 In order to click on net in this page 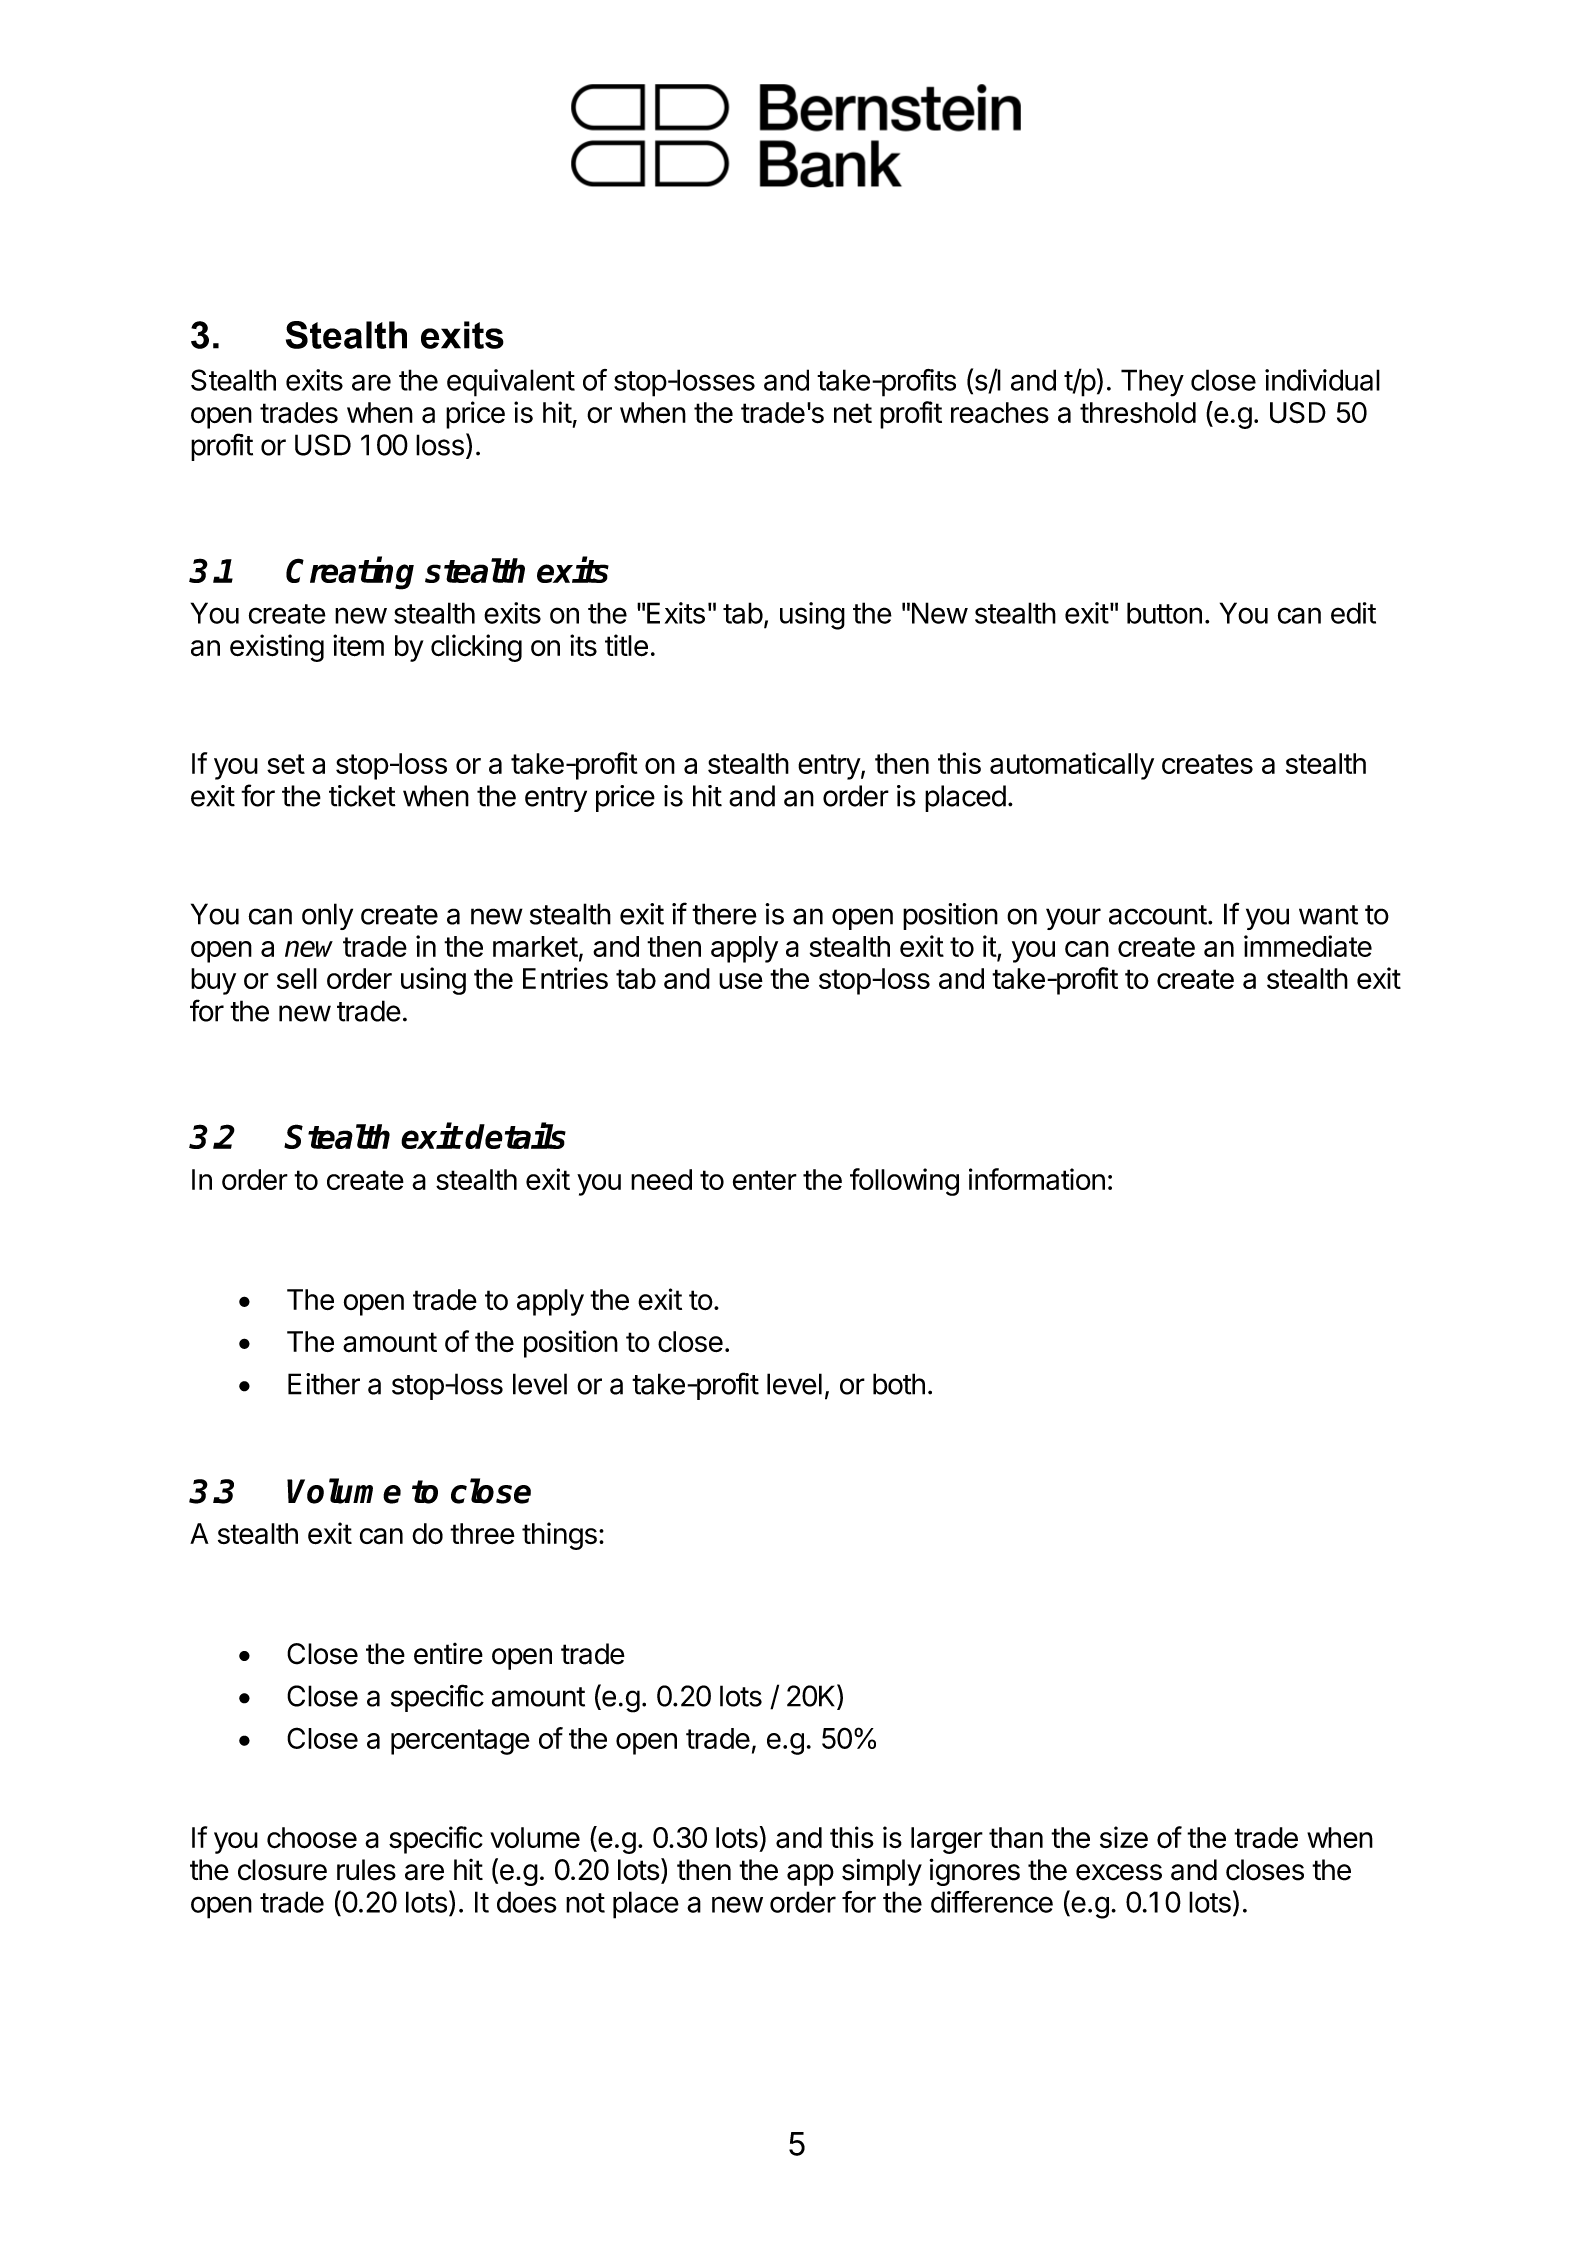, I will do `click(853, 413)`.
